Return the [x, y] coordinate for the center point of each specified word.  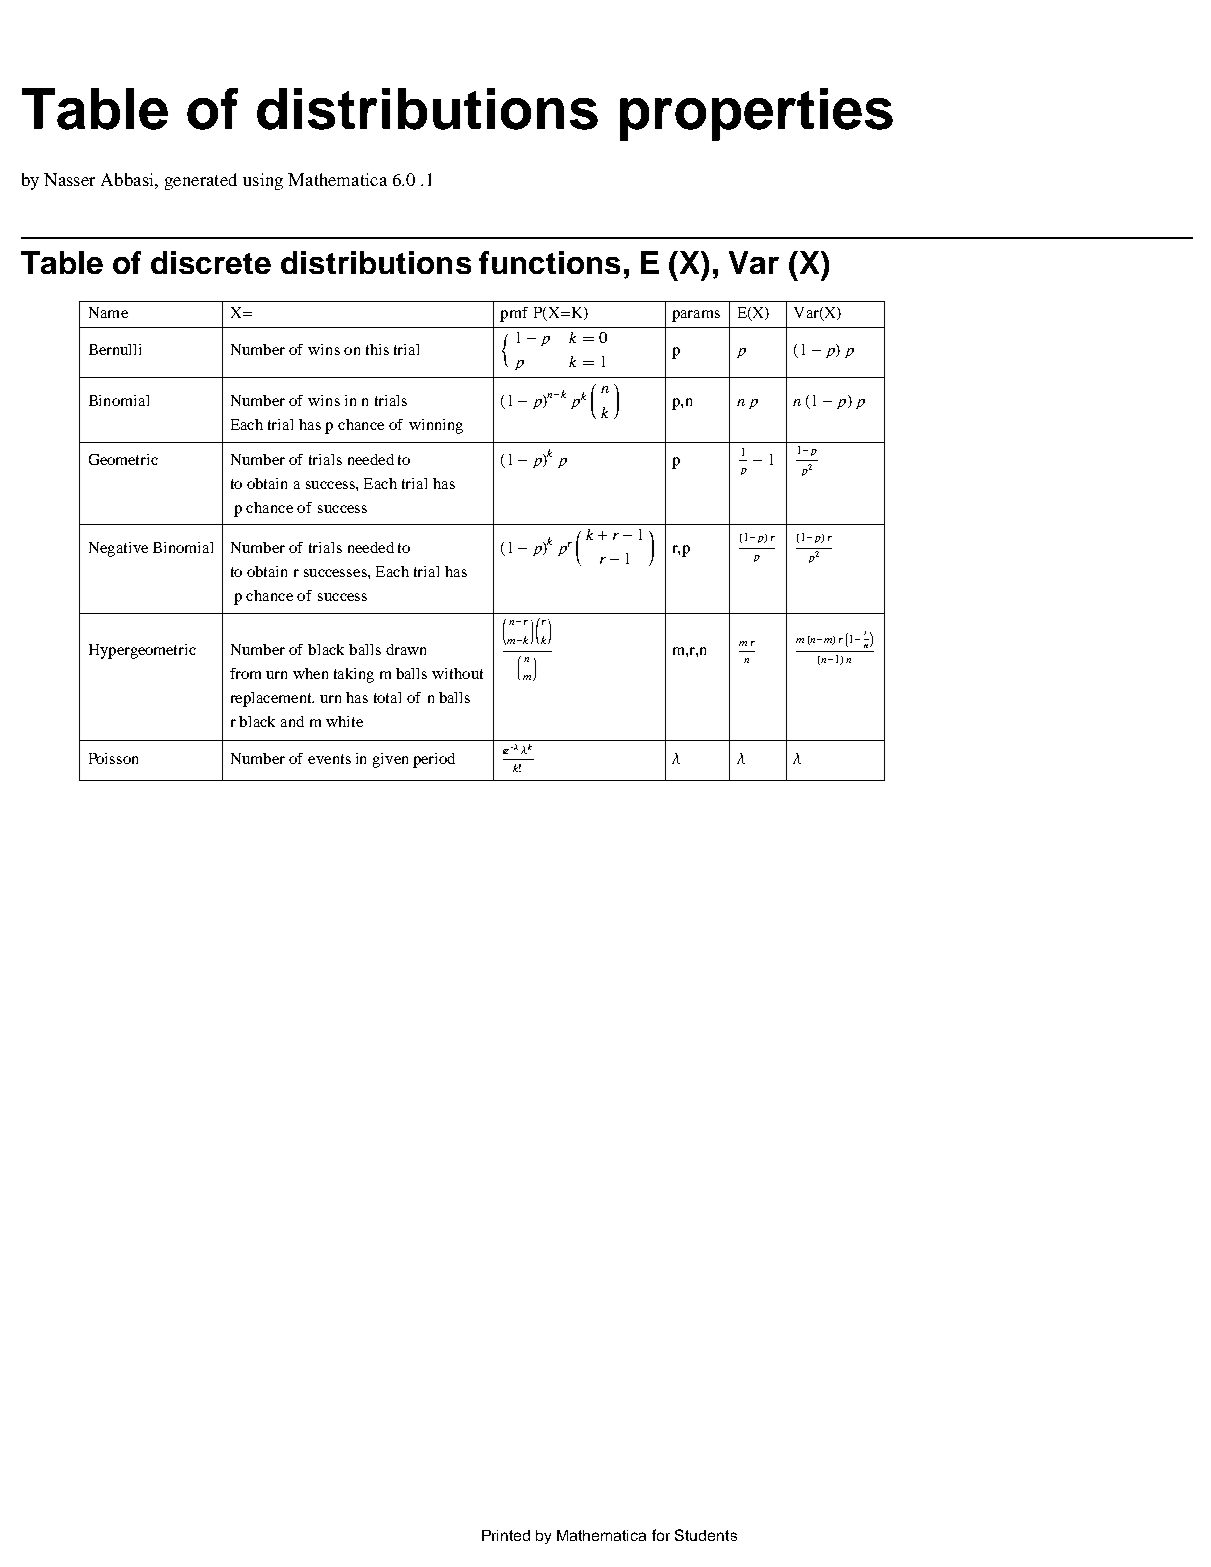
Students [706, 1535]
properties [756, 114]
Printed [506, 1535]
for [661, 1535]
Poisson [113, 758]
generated [201, 181]
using [263, 181]
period [434, 760]
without [457, 673]
